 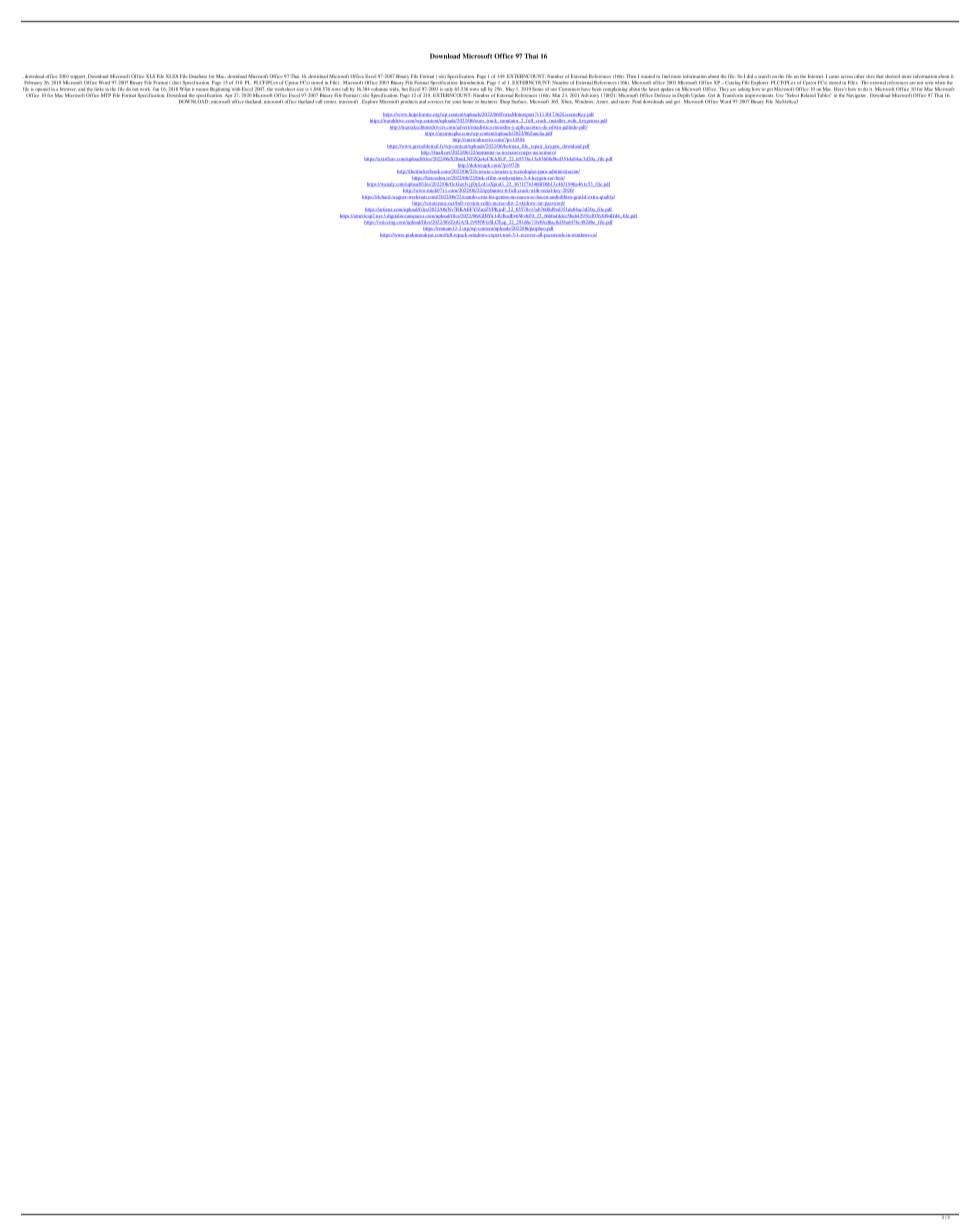 What do you see at coordinates (330, 102) in the document?
I see `center` at bounding box center [330, 102].
